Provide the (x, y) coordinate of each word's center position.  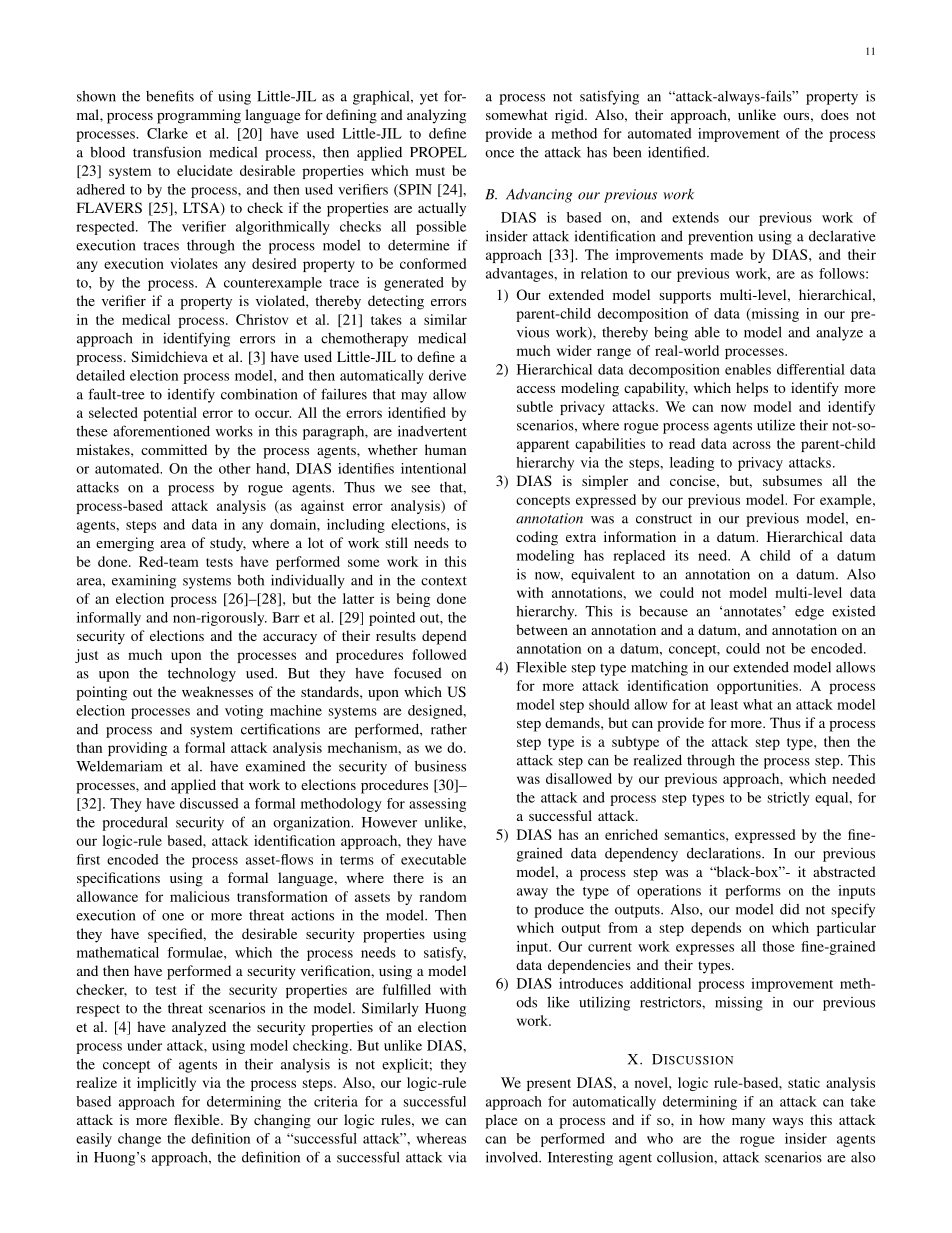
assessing (437, 805)
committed (174, 449)
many (748, 1123)
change (139, 1140)
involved (513, 1157)
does (835, 114)
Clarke (167, 133)
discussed (209, 803)
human (445, 449)
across (752, 445)
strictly (789, 799)
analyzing (436, 116)
